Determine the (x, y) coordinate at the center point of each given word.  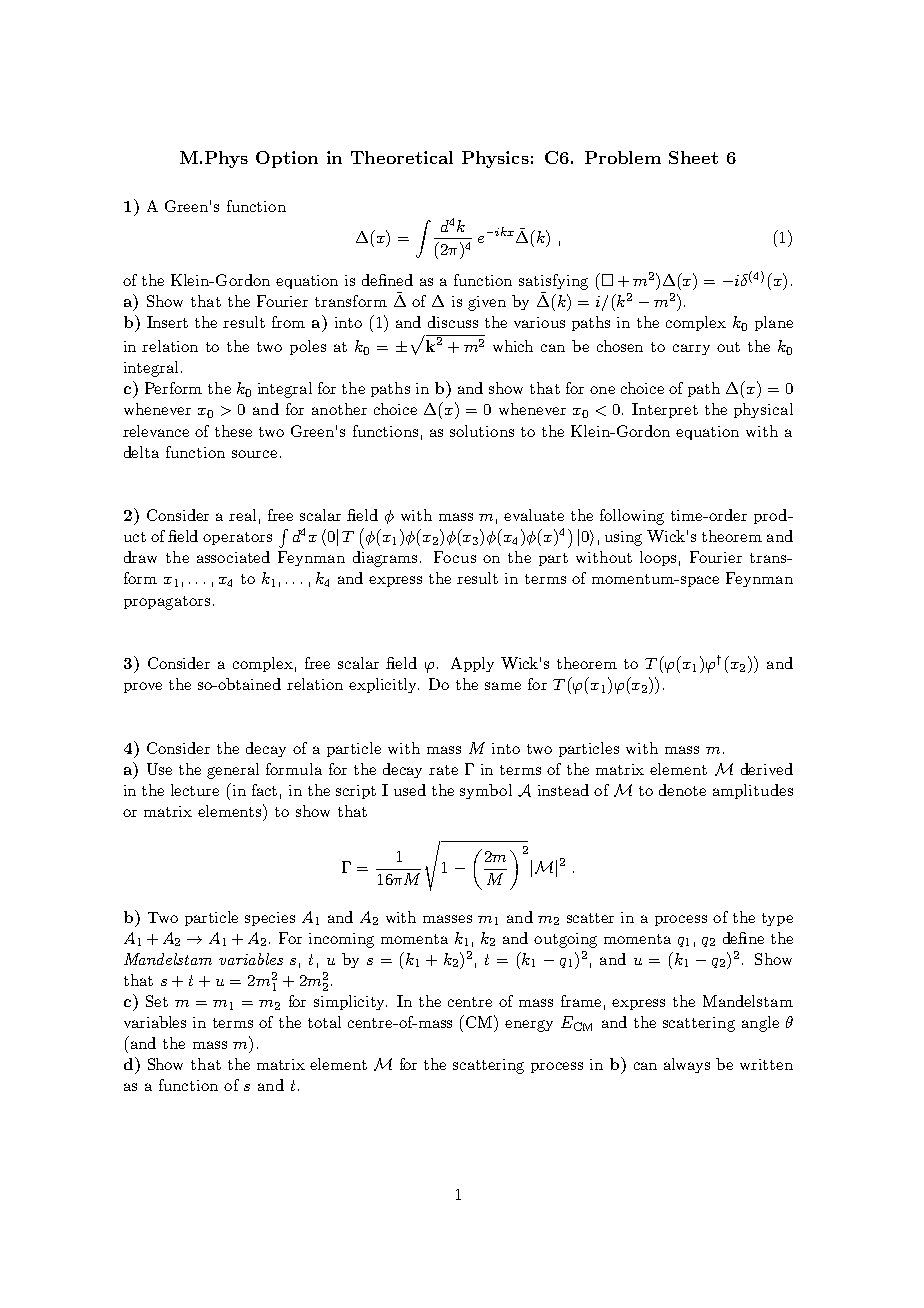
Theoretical (402, 157)
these (233, 431)
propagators (167, 603)
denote (682, 790)
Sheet (693, 157)
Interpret (665, 410)
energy (529, 1026)
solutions (482, 431)
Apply (472, 664)
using (623, 538)
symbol (486, 791)
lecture (195, 790)
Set (157, 1001)
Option (287, 159)
